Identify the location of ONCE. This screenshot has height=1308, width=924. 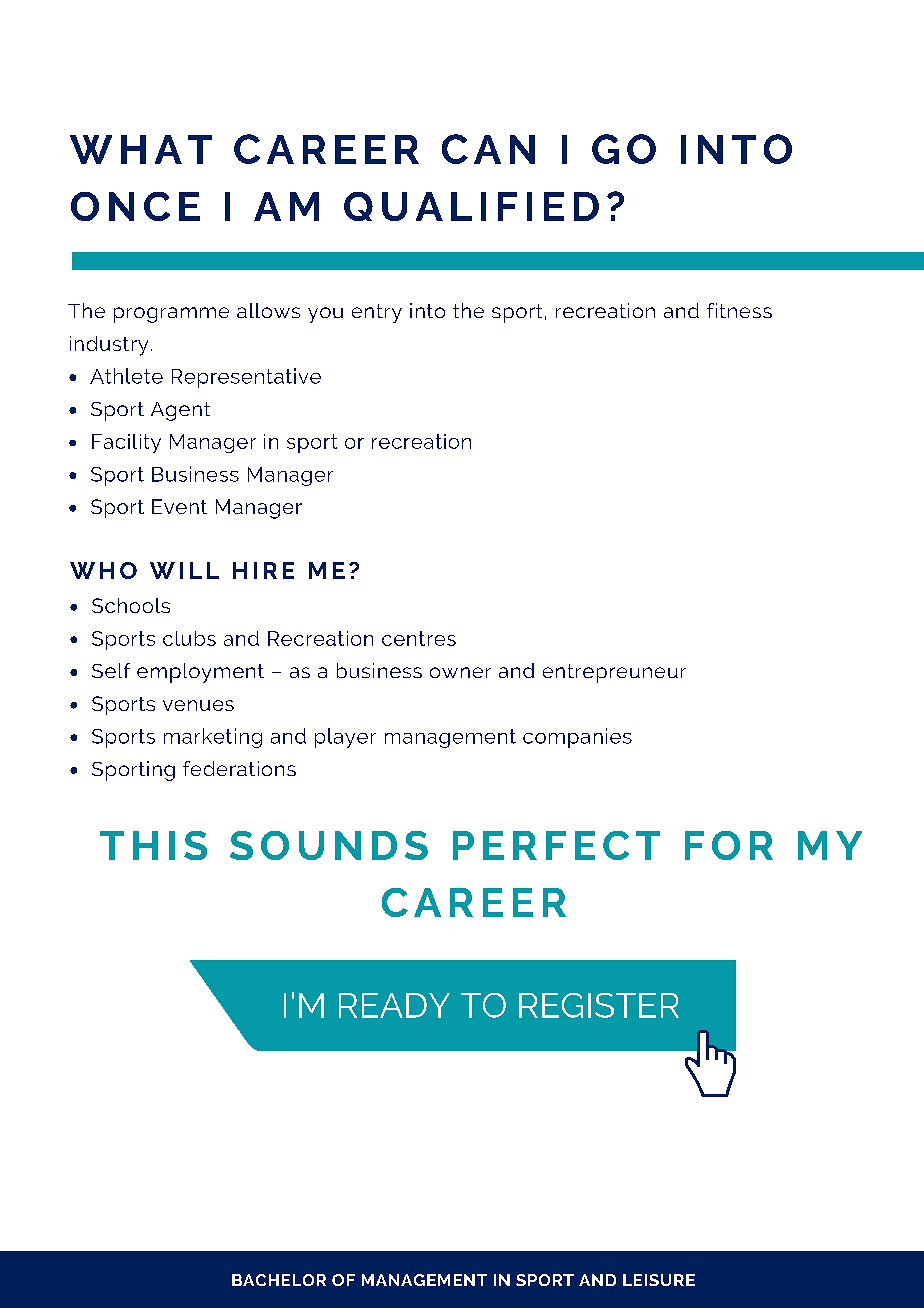
(135, 206).
